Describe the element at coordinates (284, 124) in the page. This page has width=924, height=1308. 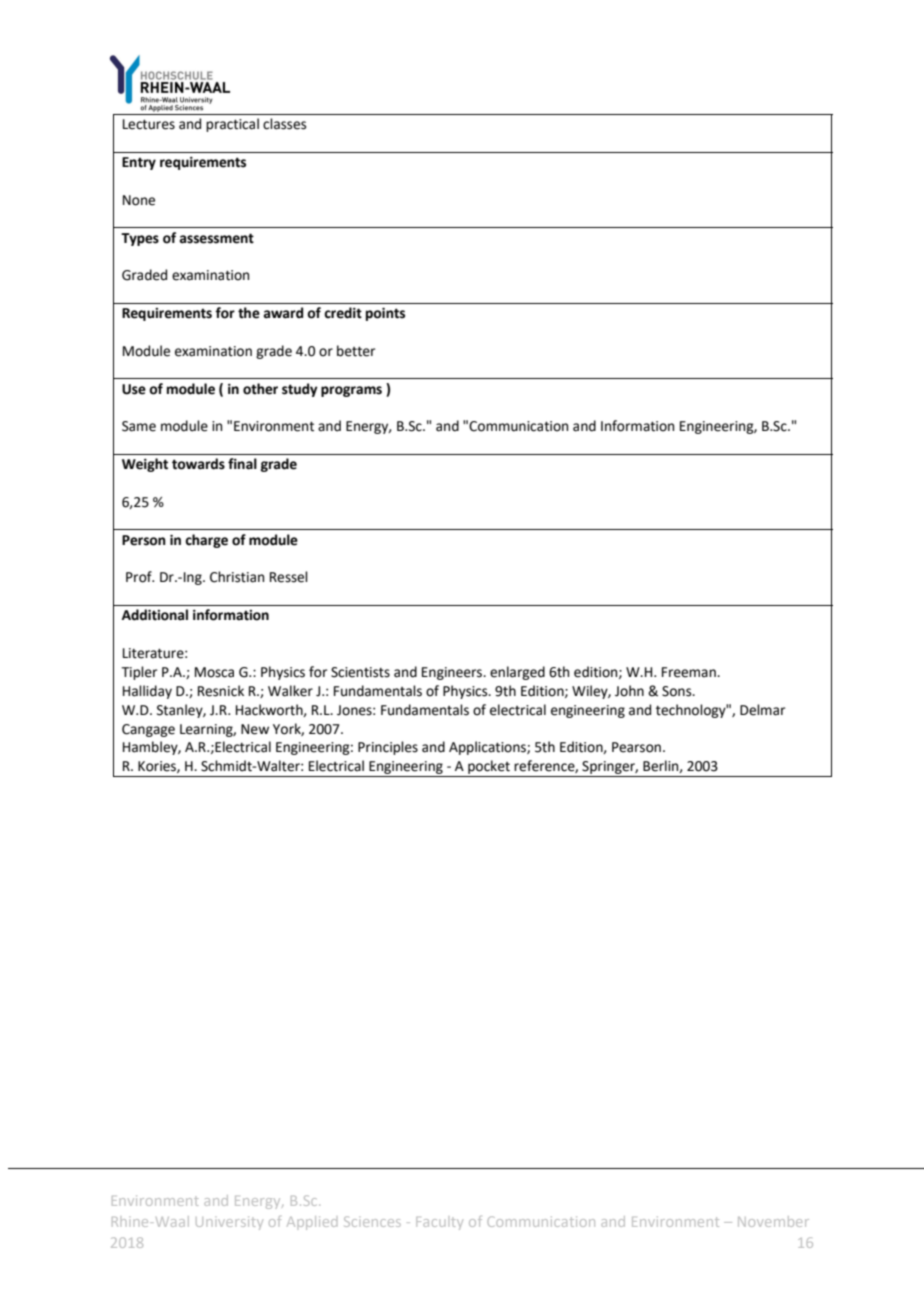
I see `classes` at that location.
